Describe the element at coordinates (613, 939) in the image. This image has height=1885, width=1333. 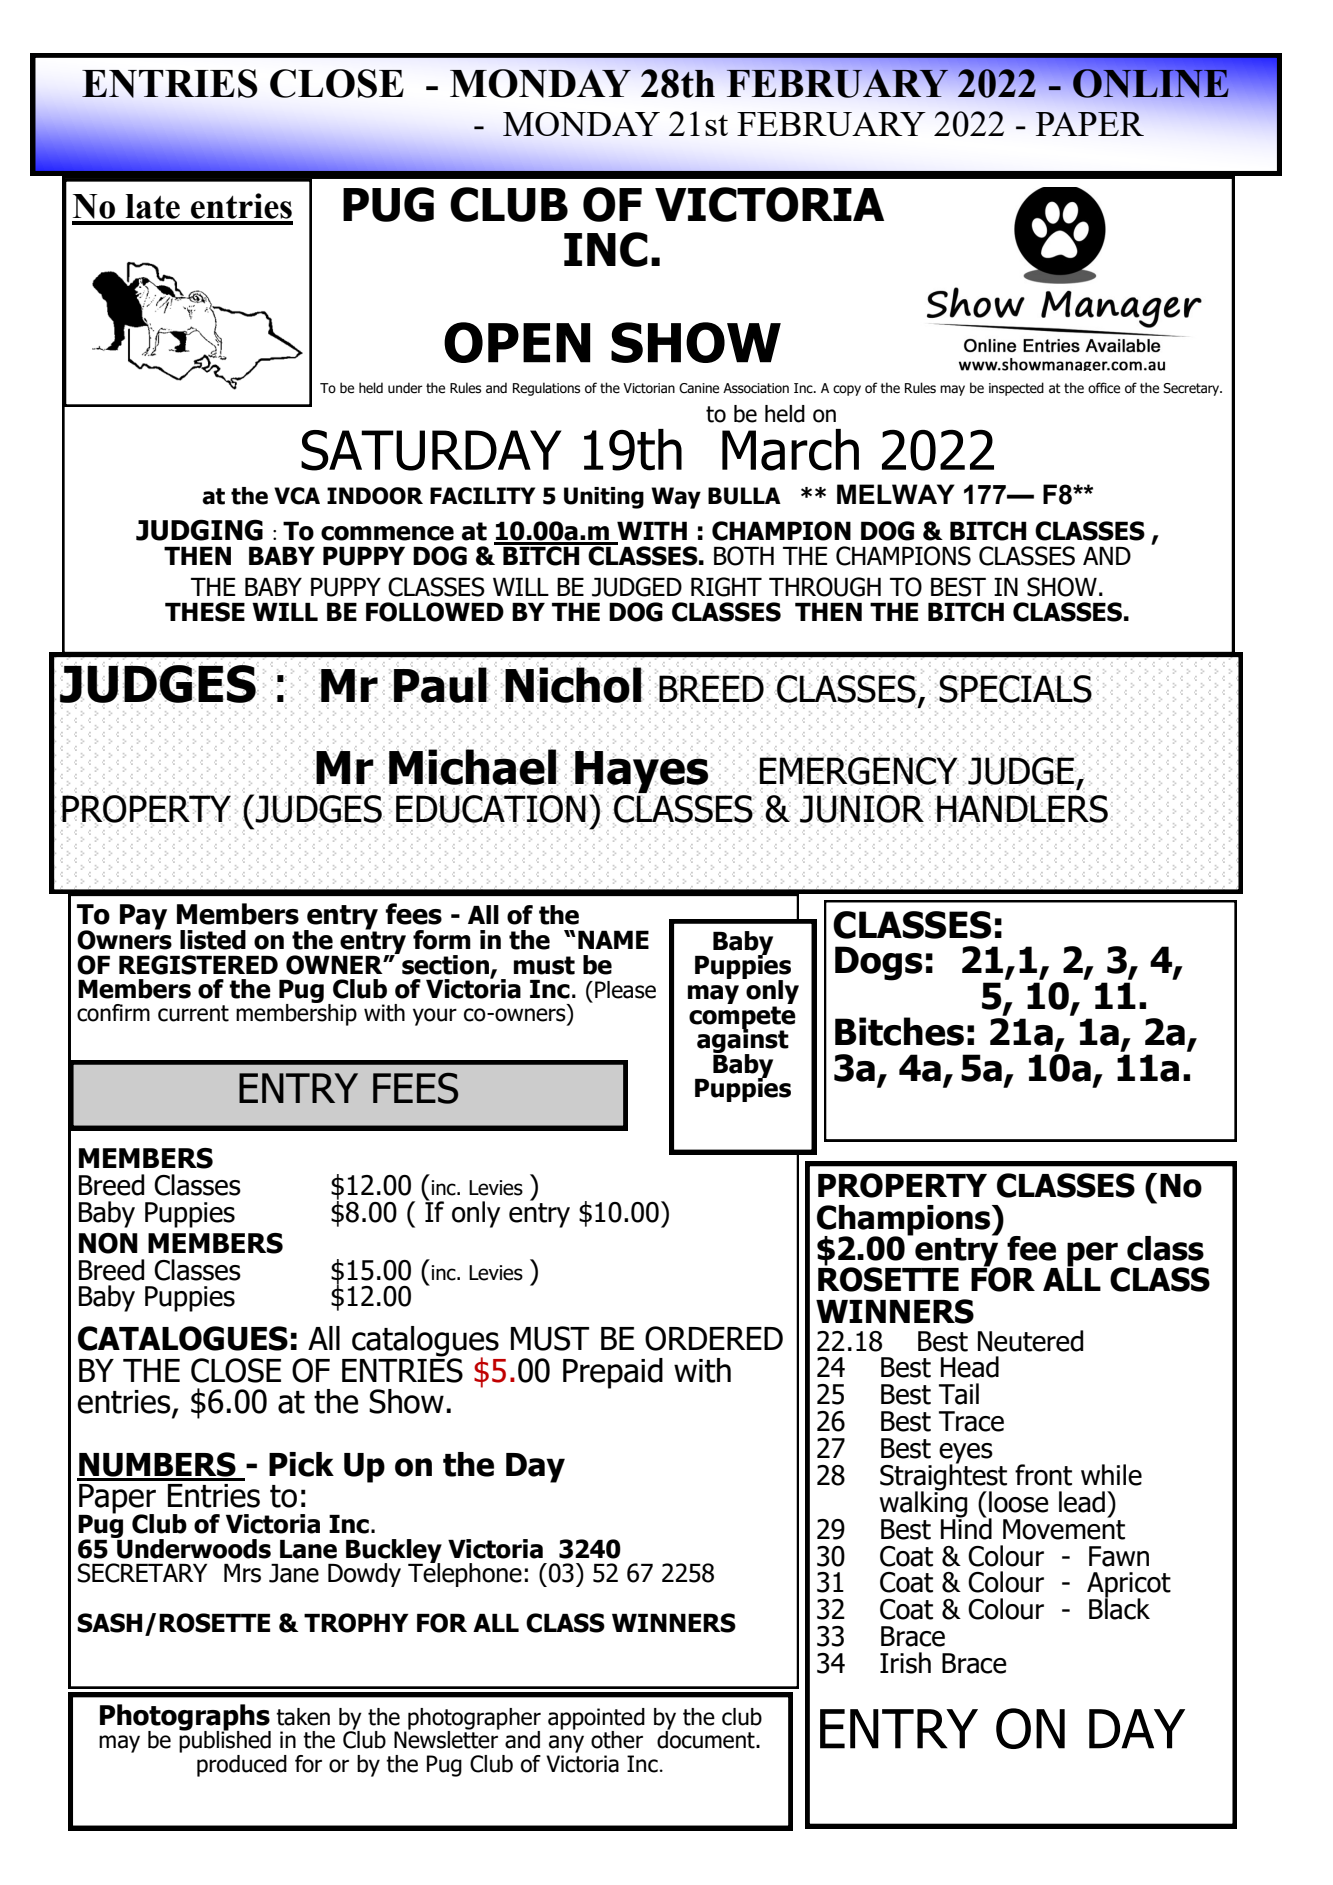
I see `NAME` at that location.
